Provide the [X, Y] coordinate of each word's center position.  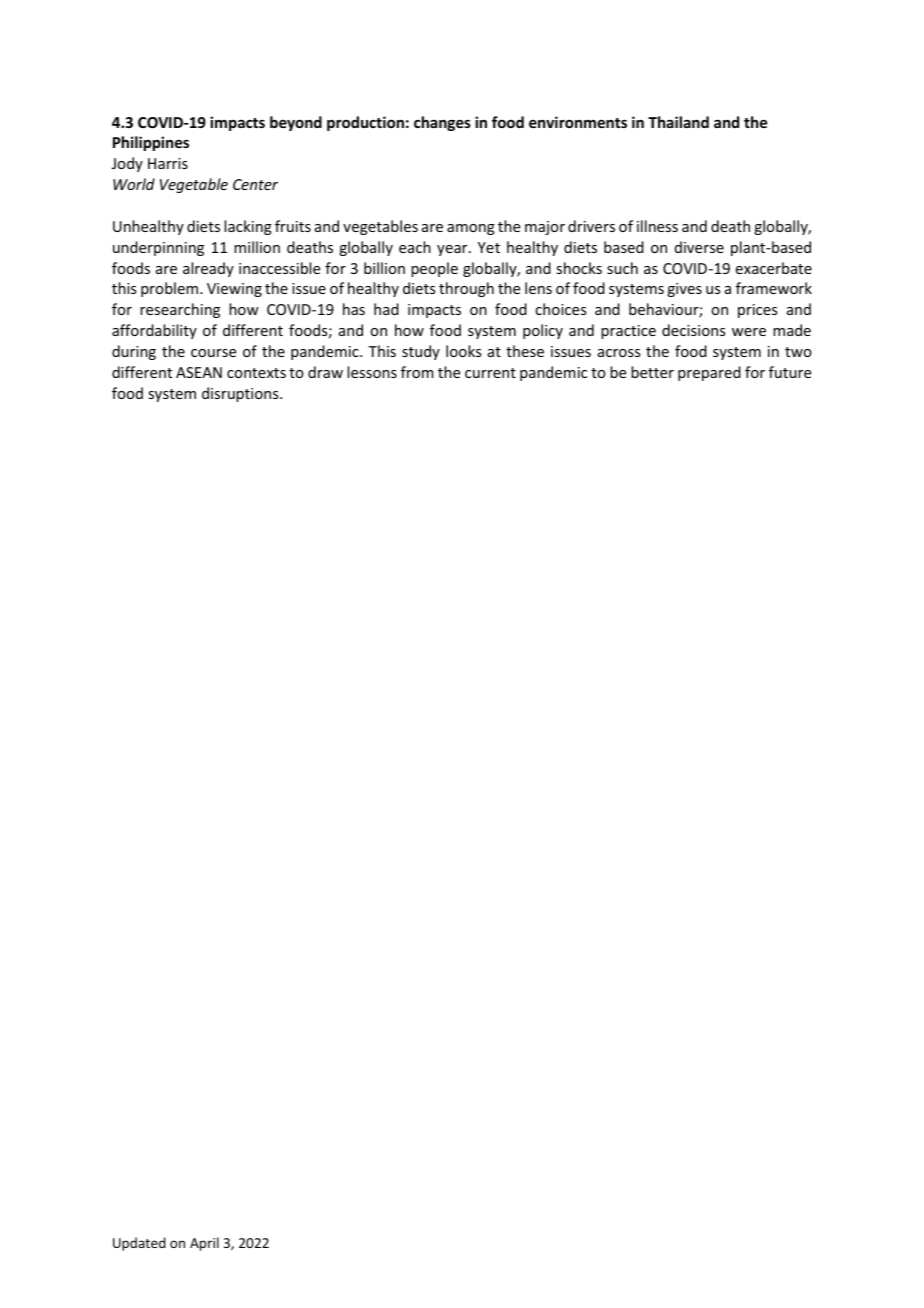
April [204, 1244]
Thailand [678, 122]
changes [442, 123]
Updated [139, 1244]
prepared [709, 373]
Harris [168, 163]
